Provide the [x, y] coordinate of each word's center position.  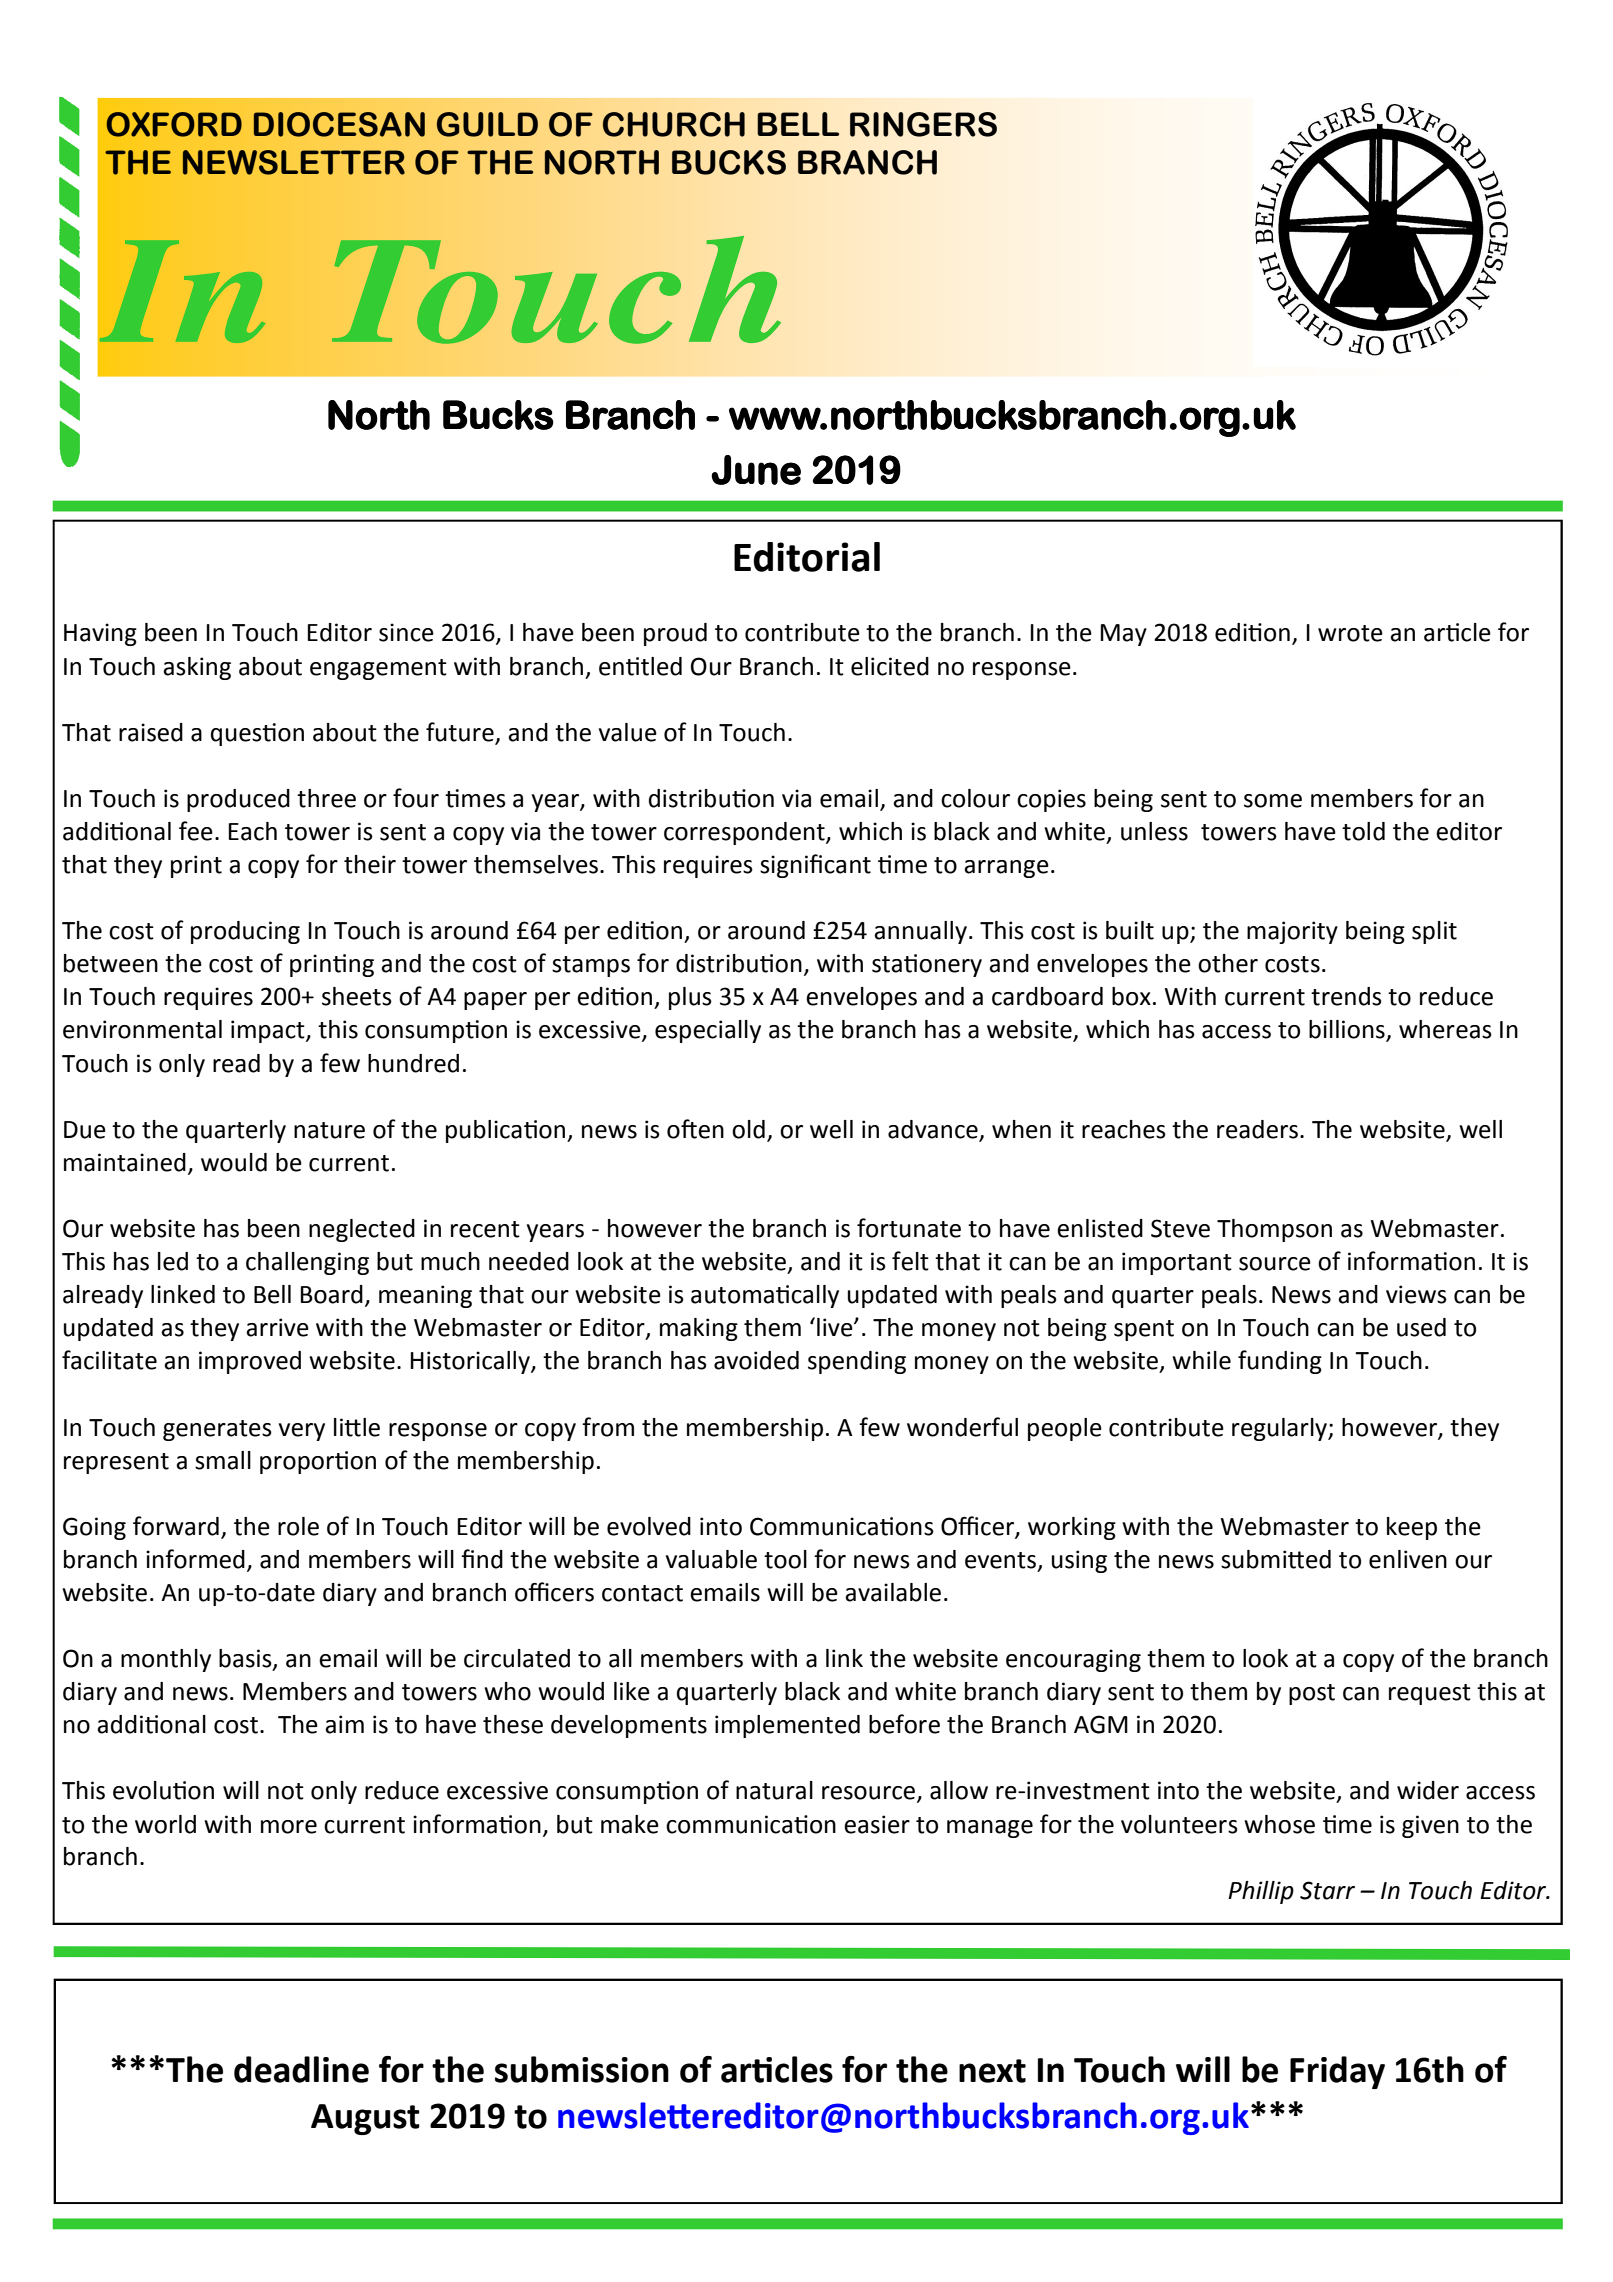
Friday [1337, 2072]
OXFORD [174, 124]
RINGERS [923, 124]
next [992, 2071]
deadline [301, 2069]
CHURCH [674, 124]
